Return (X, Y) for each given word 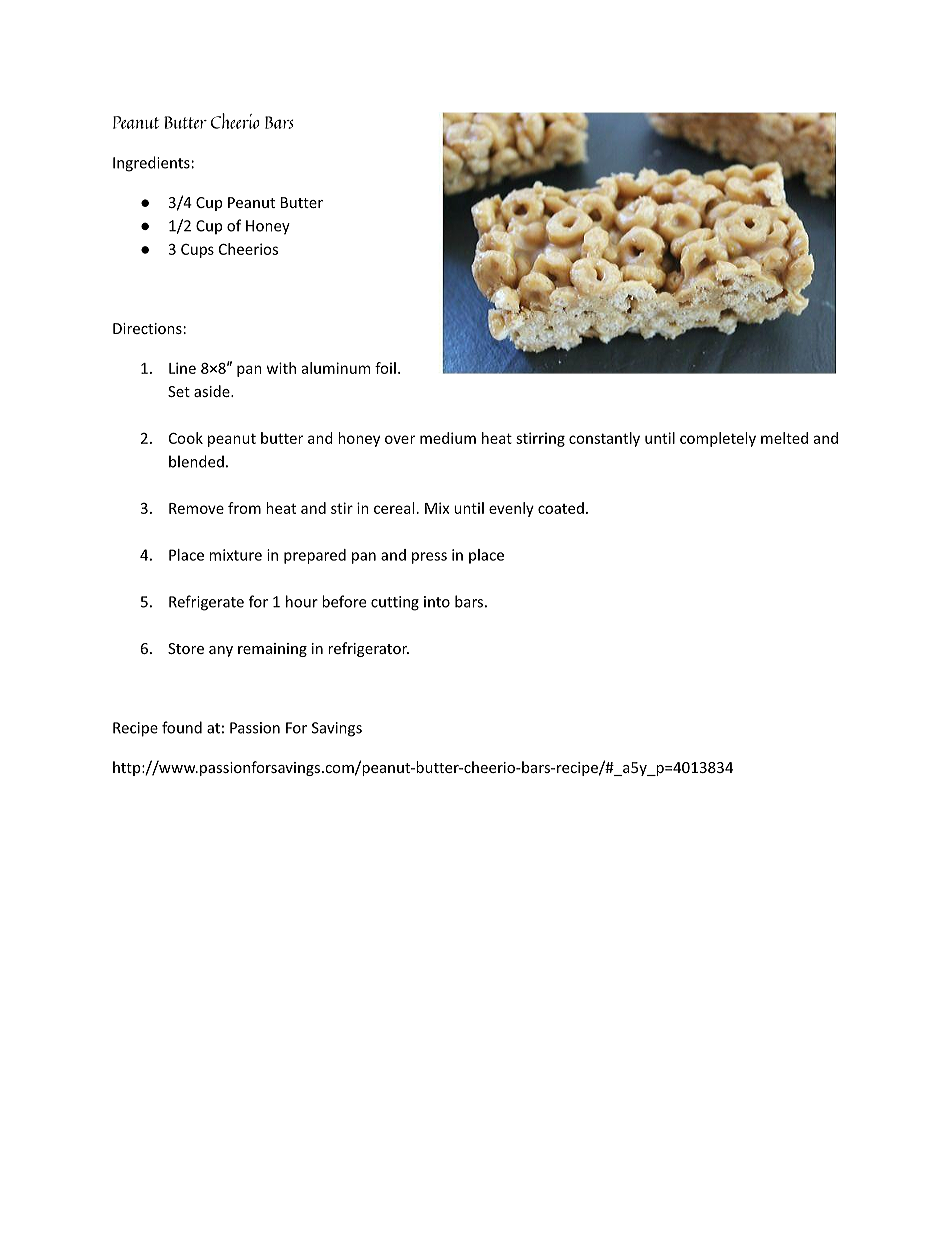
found (182, 727)
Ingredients (151, 164)
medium (448, 438)
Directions (147, 328)
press (429, 558)
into (437, 602)
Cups (197, 251)
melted (784, 438)
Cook (186, 438)
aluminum (336, 368)
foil (385, 368)
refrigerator (368, 649)
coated (561, 508)
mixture (235, 555)
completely (718, 439)
